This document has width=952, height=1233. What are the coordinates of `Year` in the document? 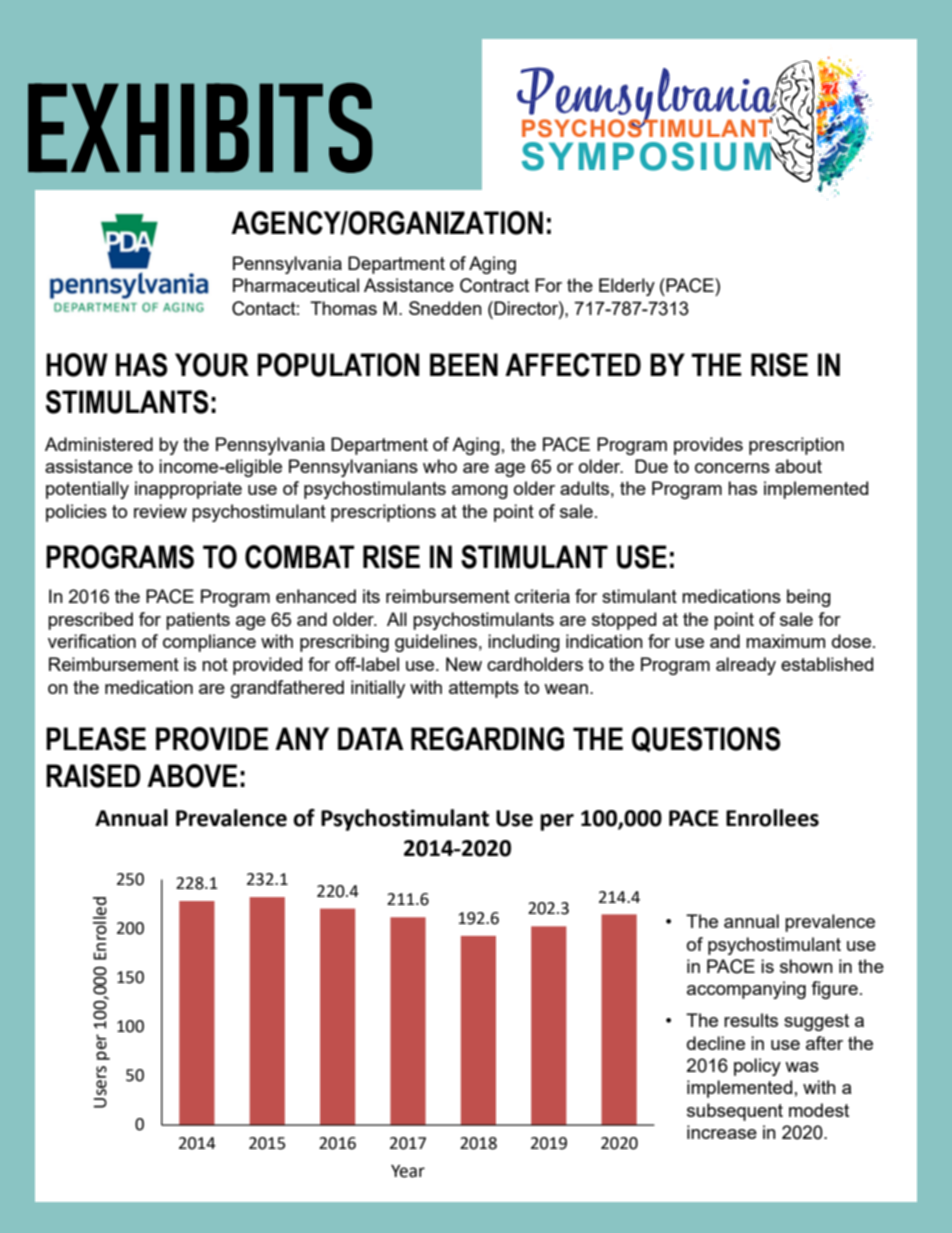 It's located at (408, 1171).
